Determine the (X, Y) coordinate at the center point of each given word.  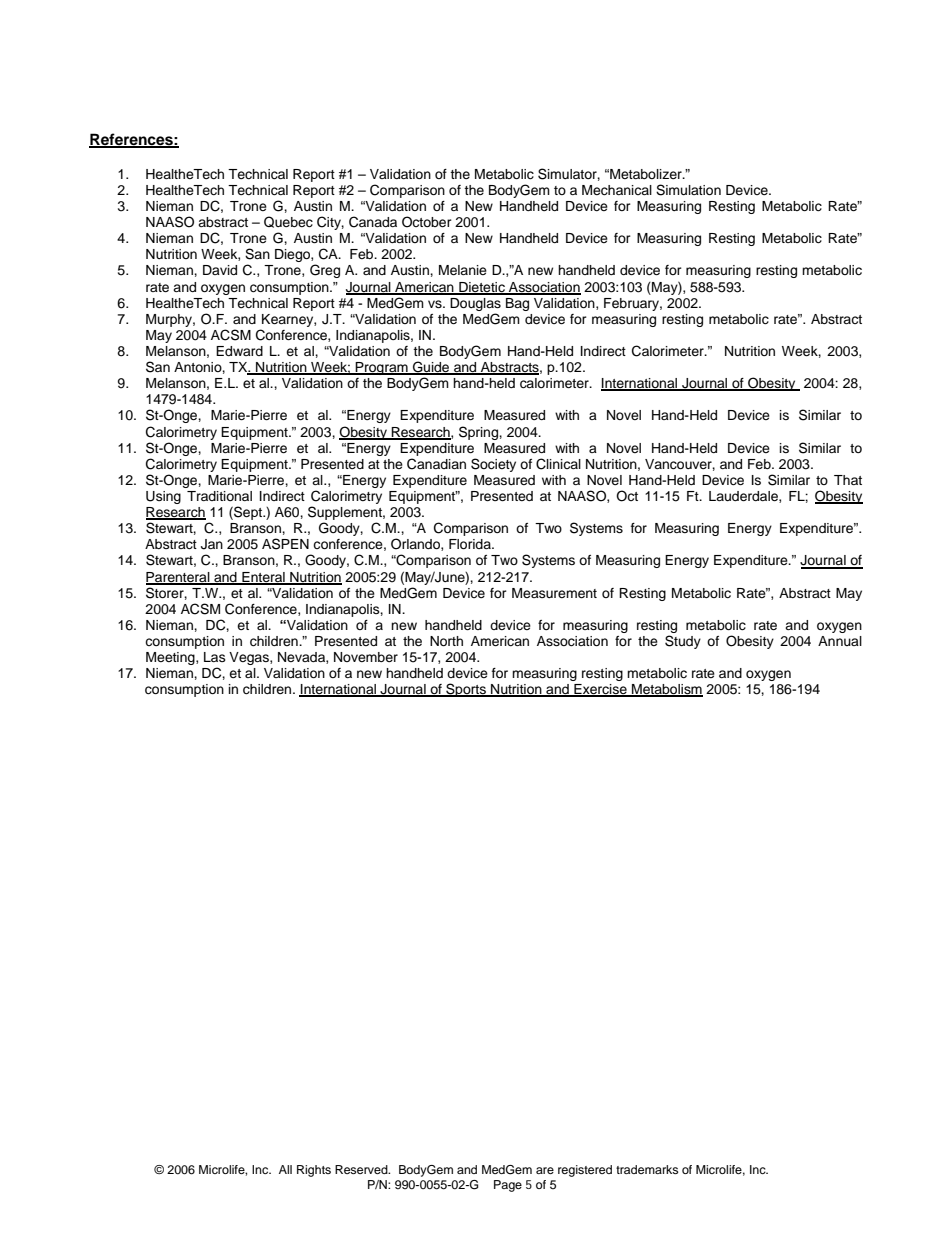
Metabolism (666, 690)
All (285, 1169)
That (848, 480)
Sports (466, 690)
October (427, 222)
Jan (212, 544)
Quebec (288, 222)
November (366, 657)
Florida (471, 544)
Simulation (688, 190)
